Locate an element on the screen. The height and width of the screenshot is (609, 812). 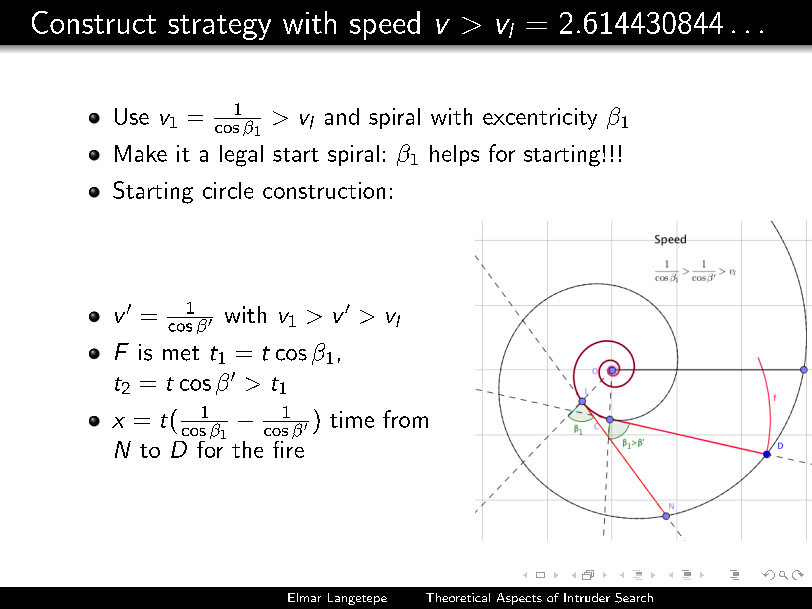
fire is located at coordinates (288, 448).
